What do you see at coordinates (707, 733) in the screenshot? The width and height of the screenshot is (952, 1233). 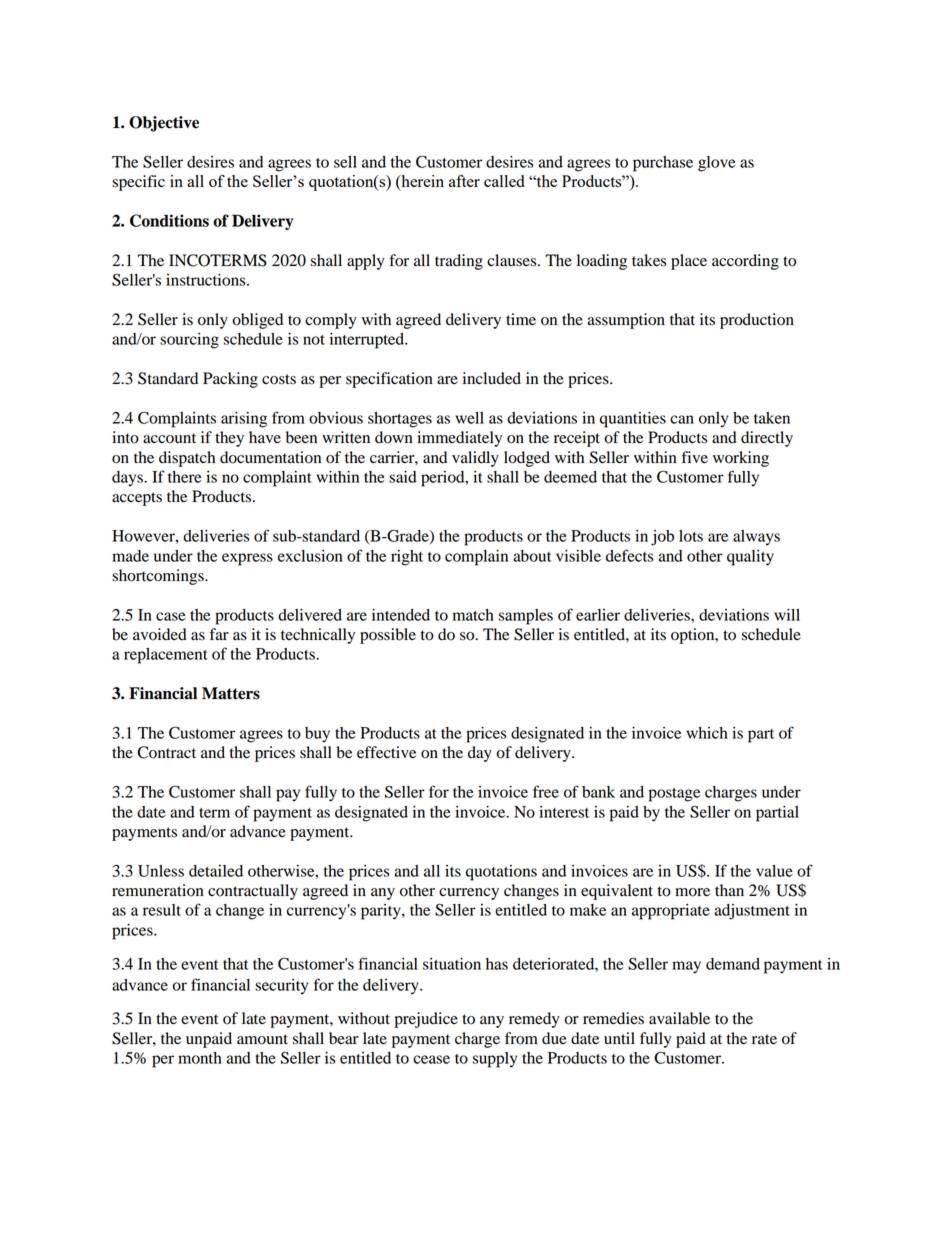 I see `which` at bounding box center [707, 733].
